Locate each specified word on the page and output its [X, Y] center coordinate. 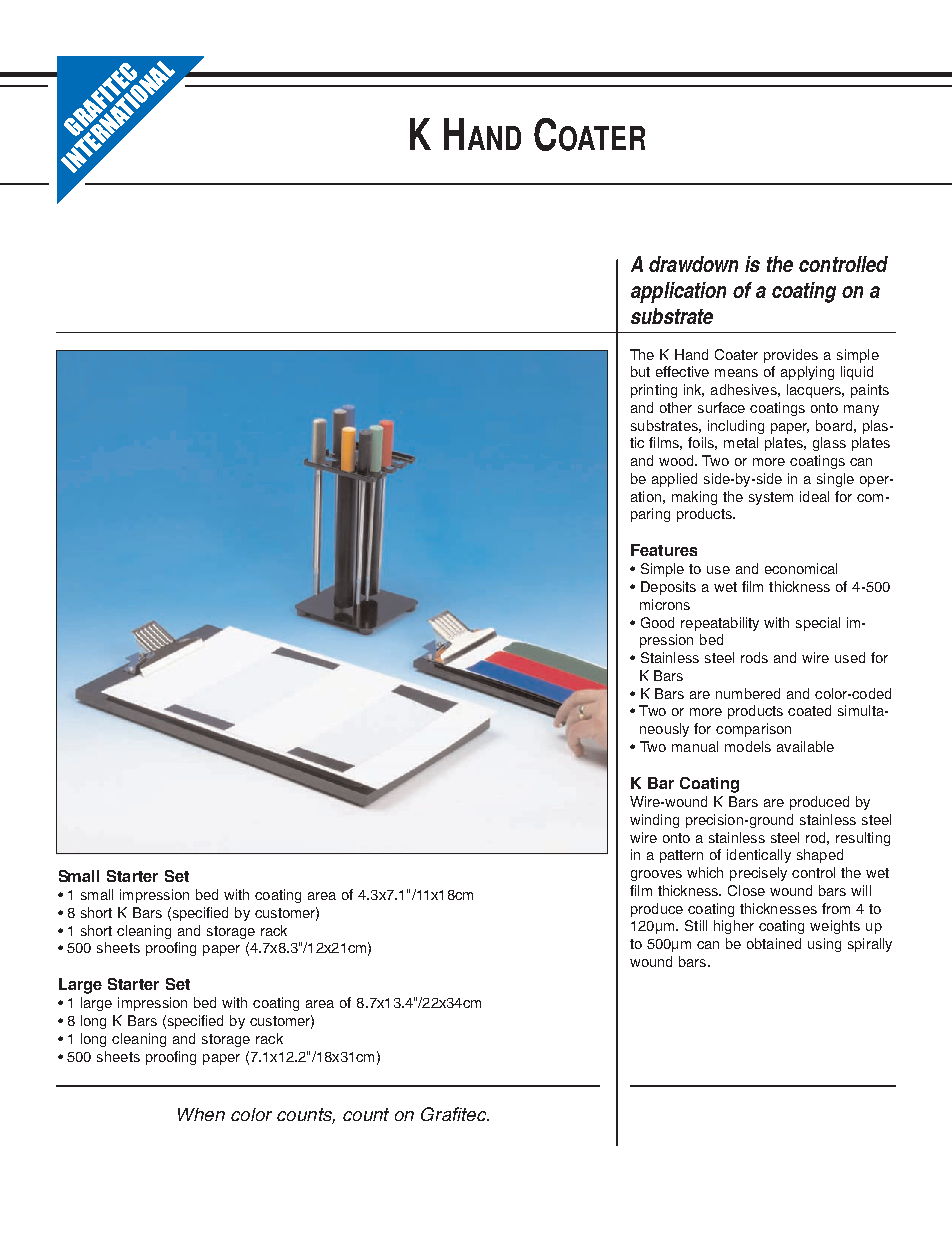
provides [791, 356]
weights [835, 927]
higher [734, 927]
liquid [857, 373]
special [818, 624]
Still [696, 925]
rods [754, 657]
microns [665, 604]
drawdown [693, 264]
